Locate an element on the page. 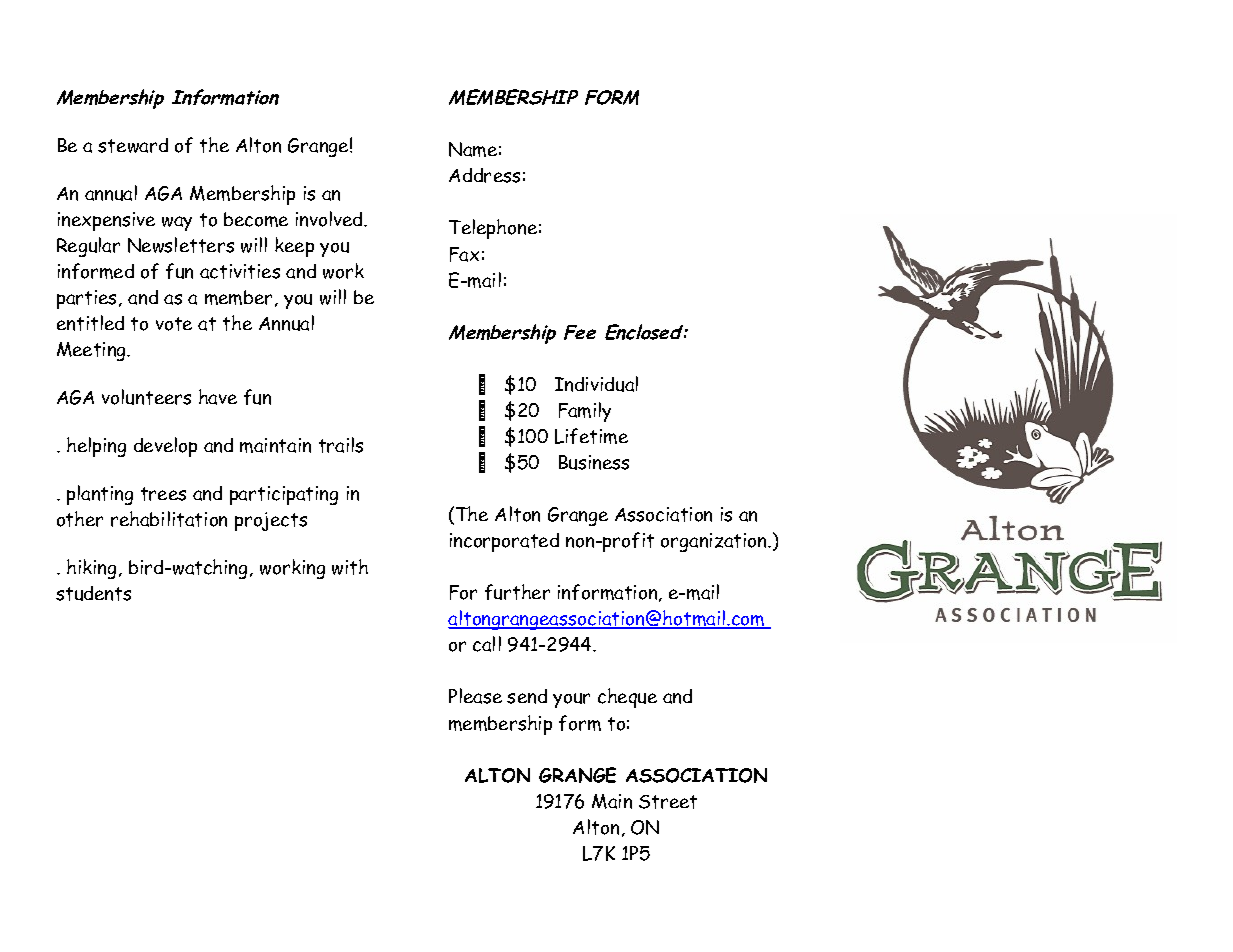  trails is located at coordinates (341, 445).
